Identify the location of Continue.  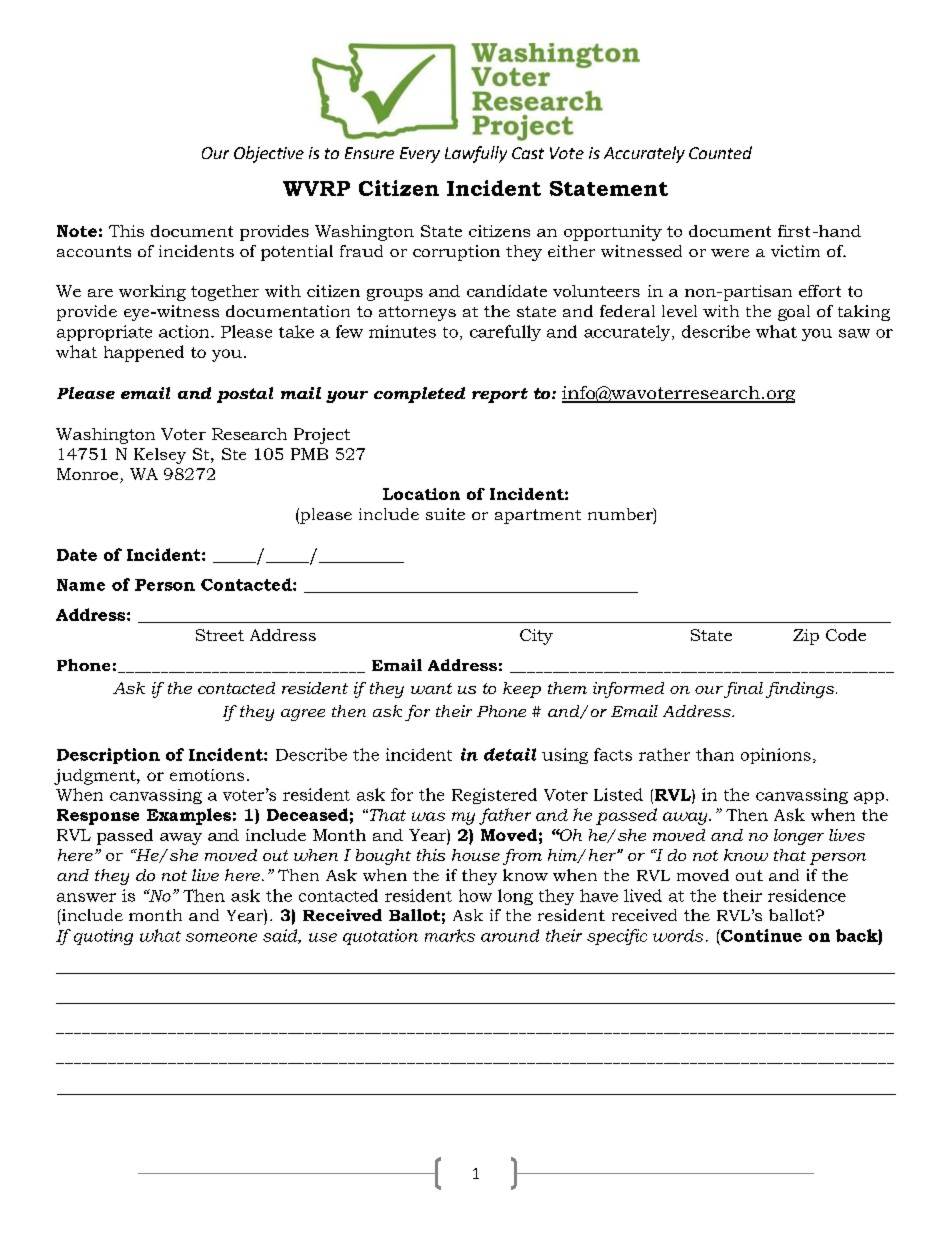
(760, 935).
